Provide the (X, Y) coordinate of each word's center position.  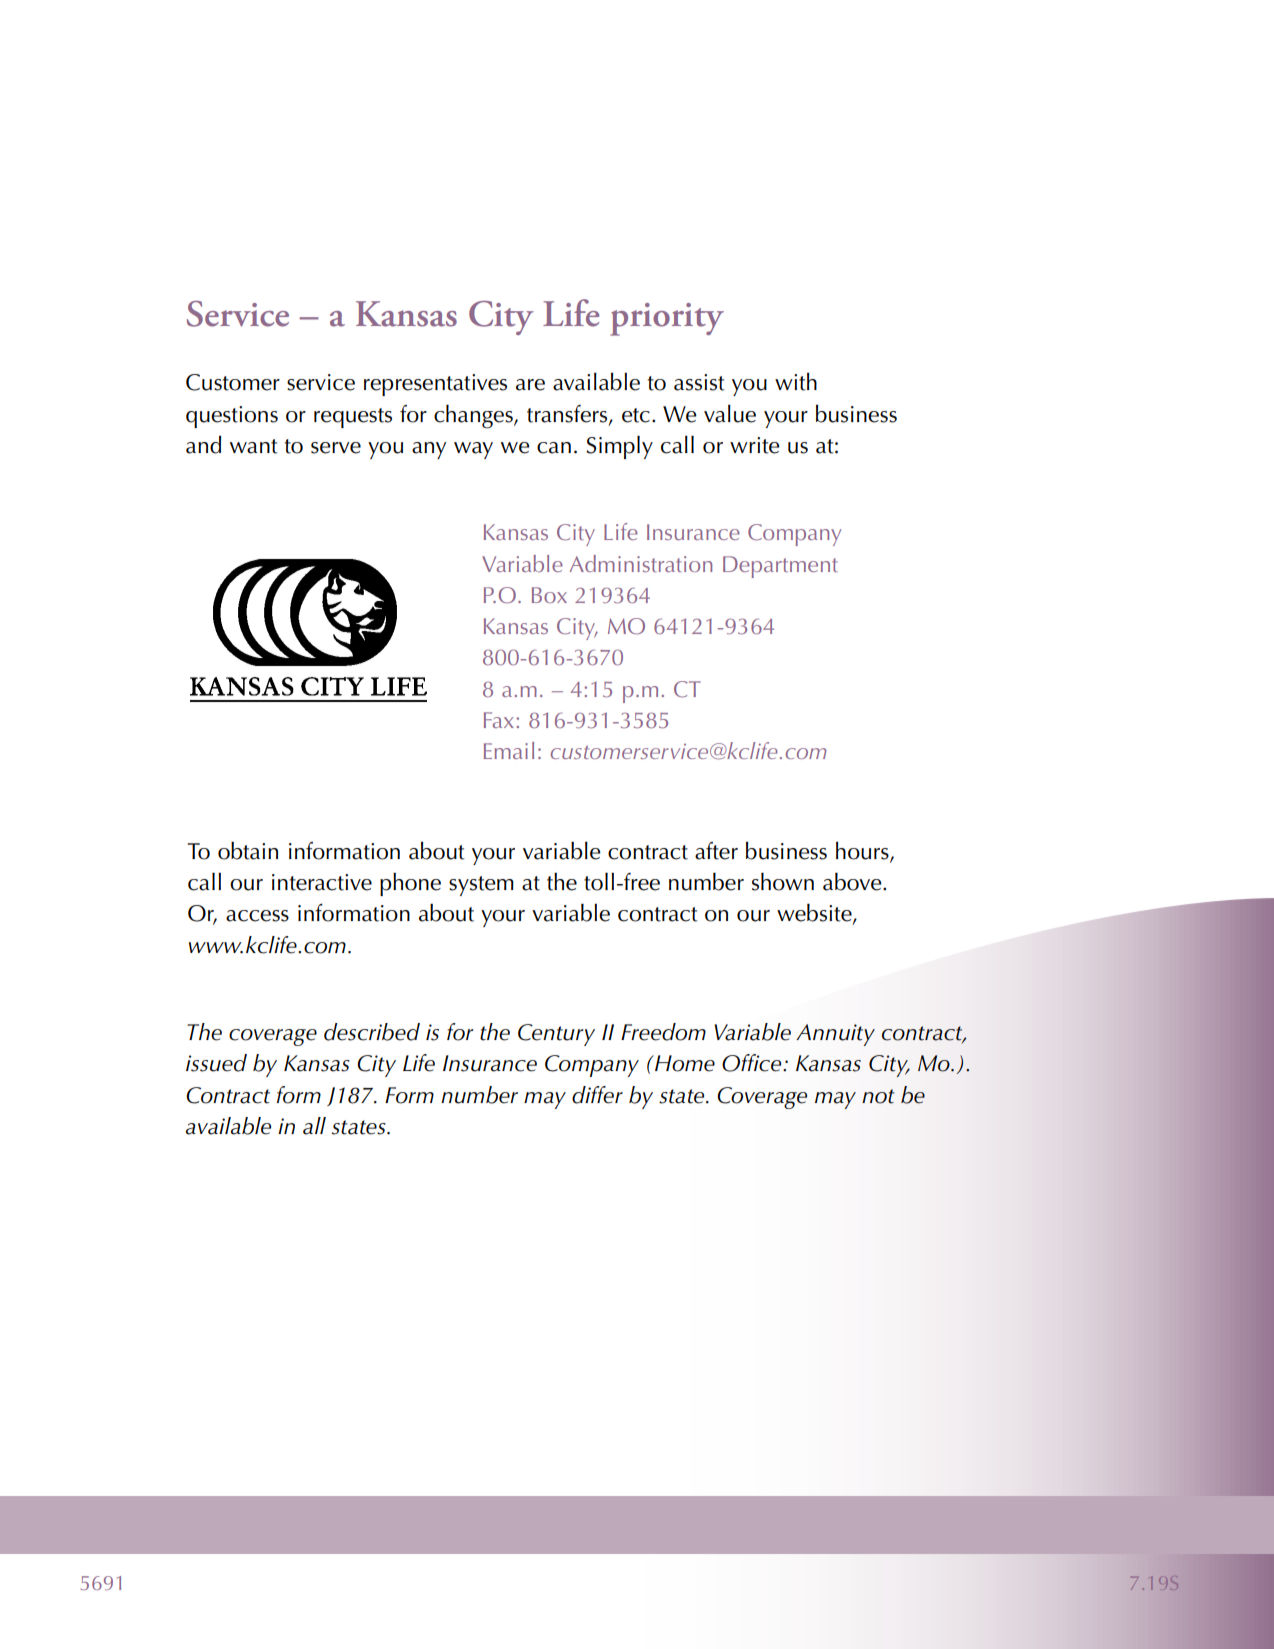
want (254, 446)
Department (780, 567)
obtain (248, 851)
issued (216, 1063)
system (481, 886)
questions (232, 417)
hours (863, 852)
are (530, 385)
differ (597, 1095)
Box (549, 595)
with (796, 382)
